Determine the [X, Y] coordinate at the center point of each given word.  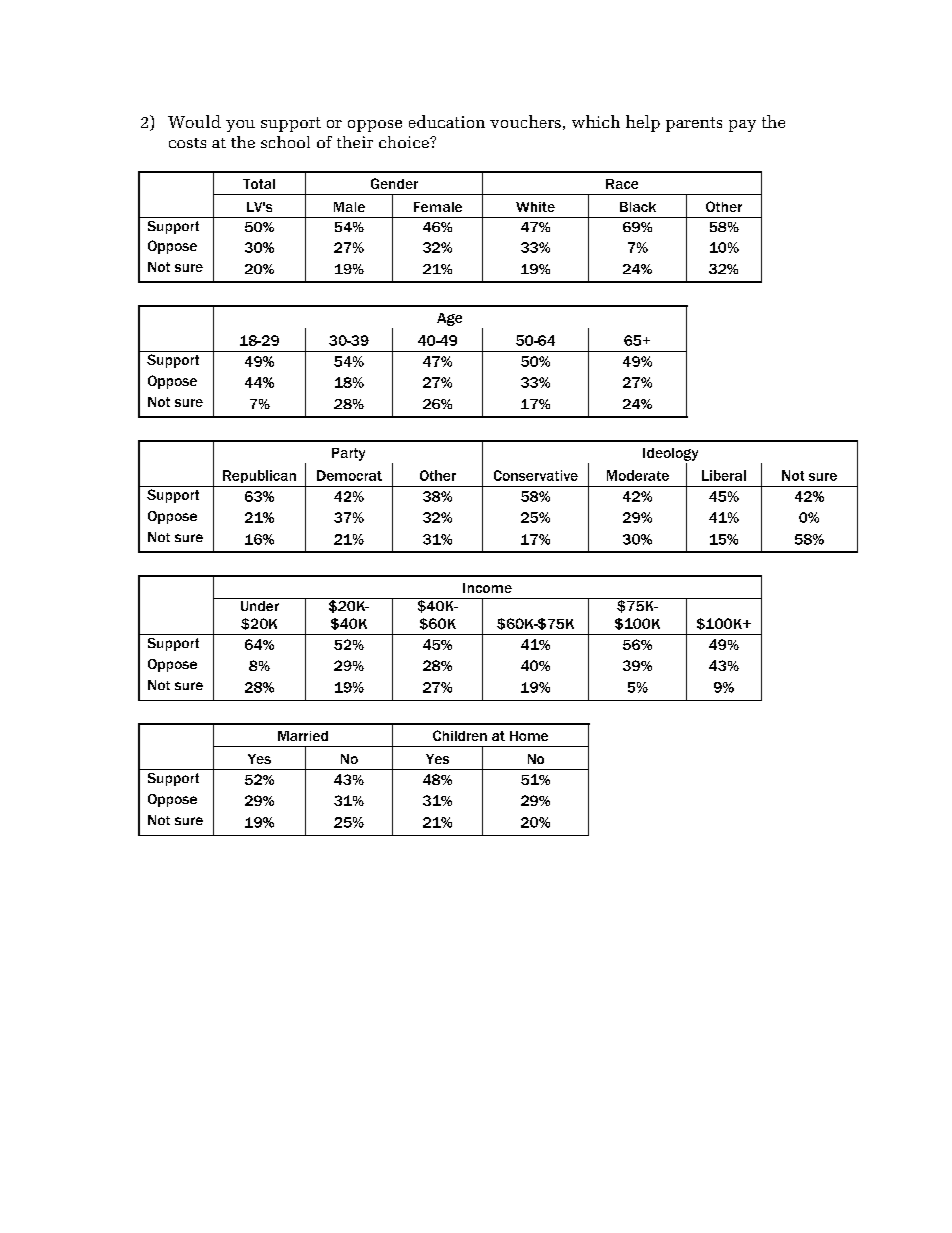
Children [460, 735]
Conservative [536, 475]
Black [638, 207]
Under [259, 604]
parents [694, 124]
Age [449, 319]
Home [529, 736]
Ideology [670, 454]
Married [303, 736]
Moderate [638, 475]
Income [487, 588]
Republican [259, 476]
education [447, 121]
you [240, 126]
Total [259, 184]
